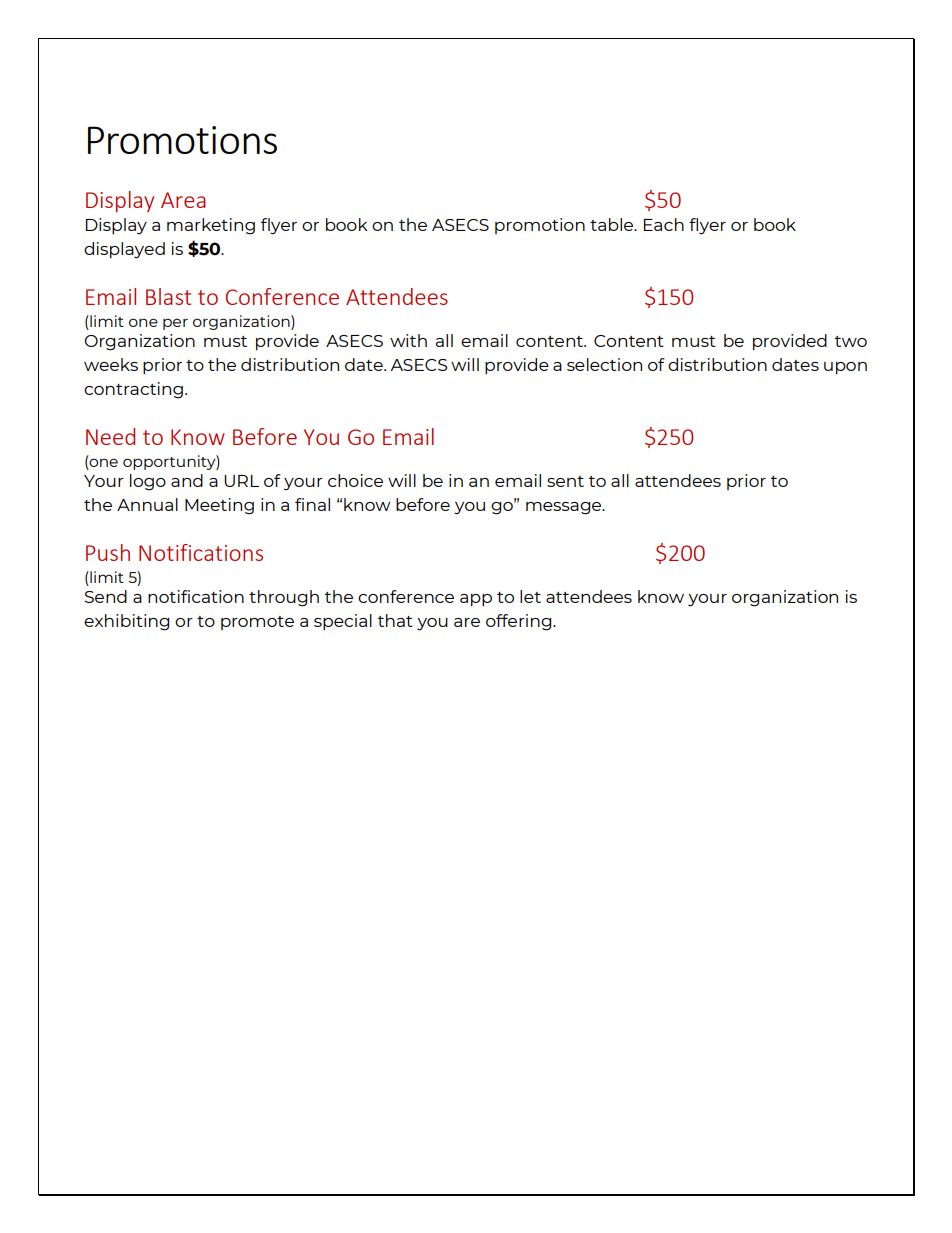 The height and width of the screenshot is (1233, 952). I want to click on promote, so click(257, 623).
